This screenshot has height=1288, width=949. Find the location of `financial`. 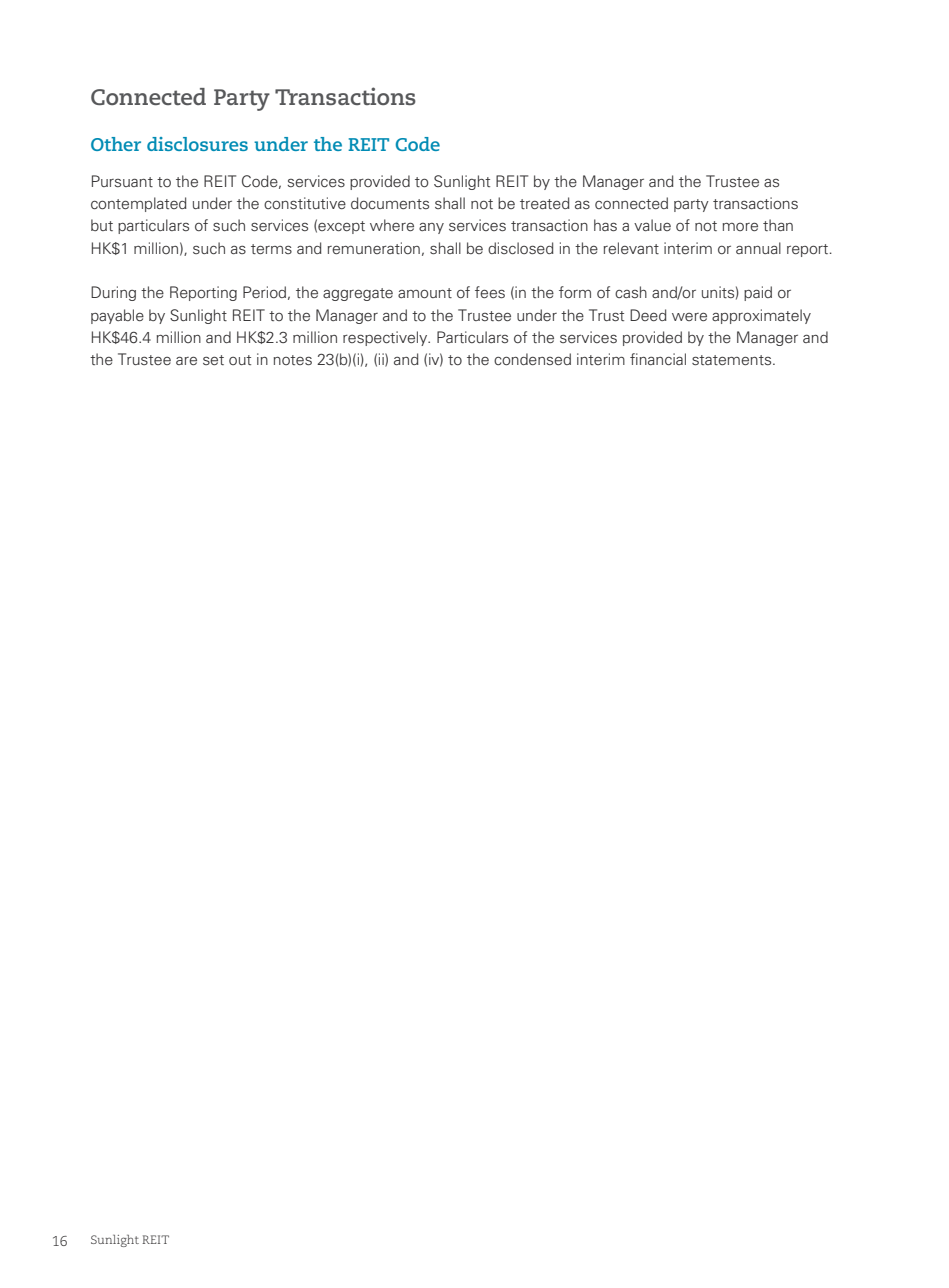

financial is located at coordinates (658, 359).
